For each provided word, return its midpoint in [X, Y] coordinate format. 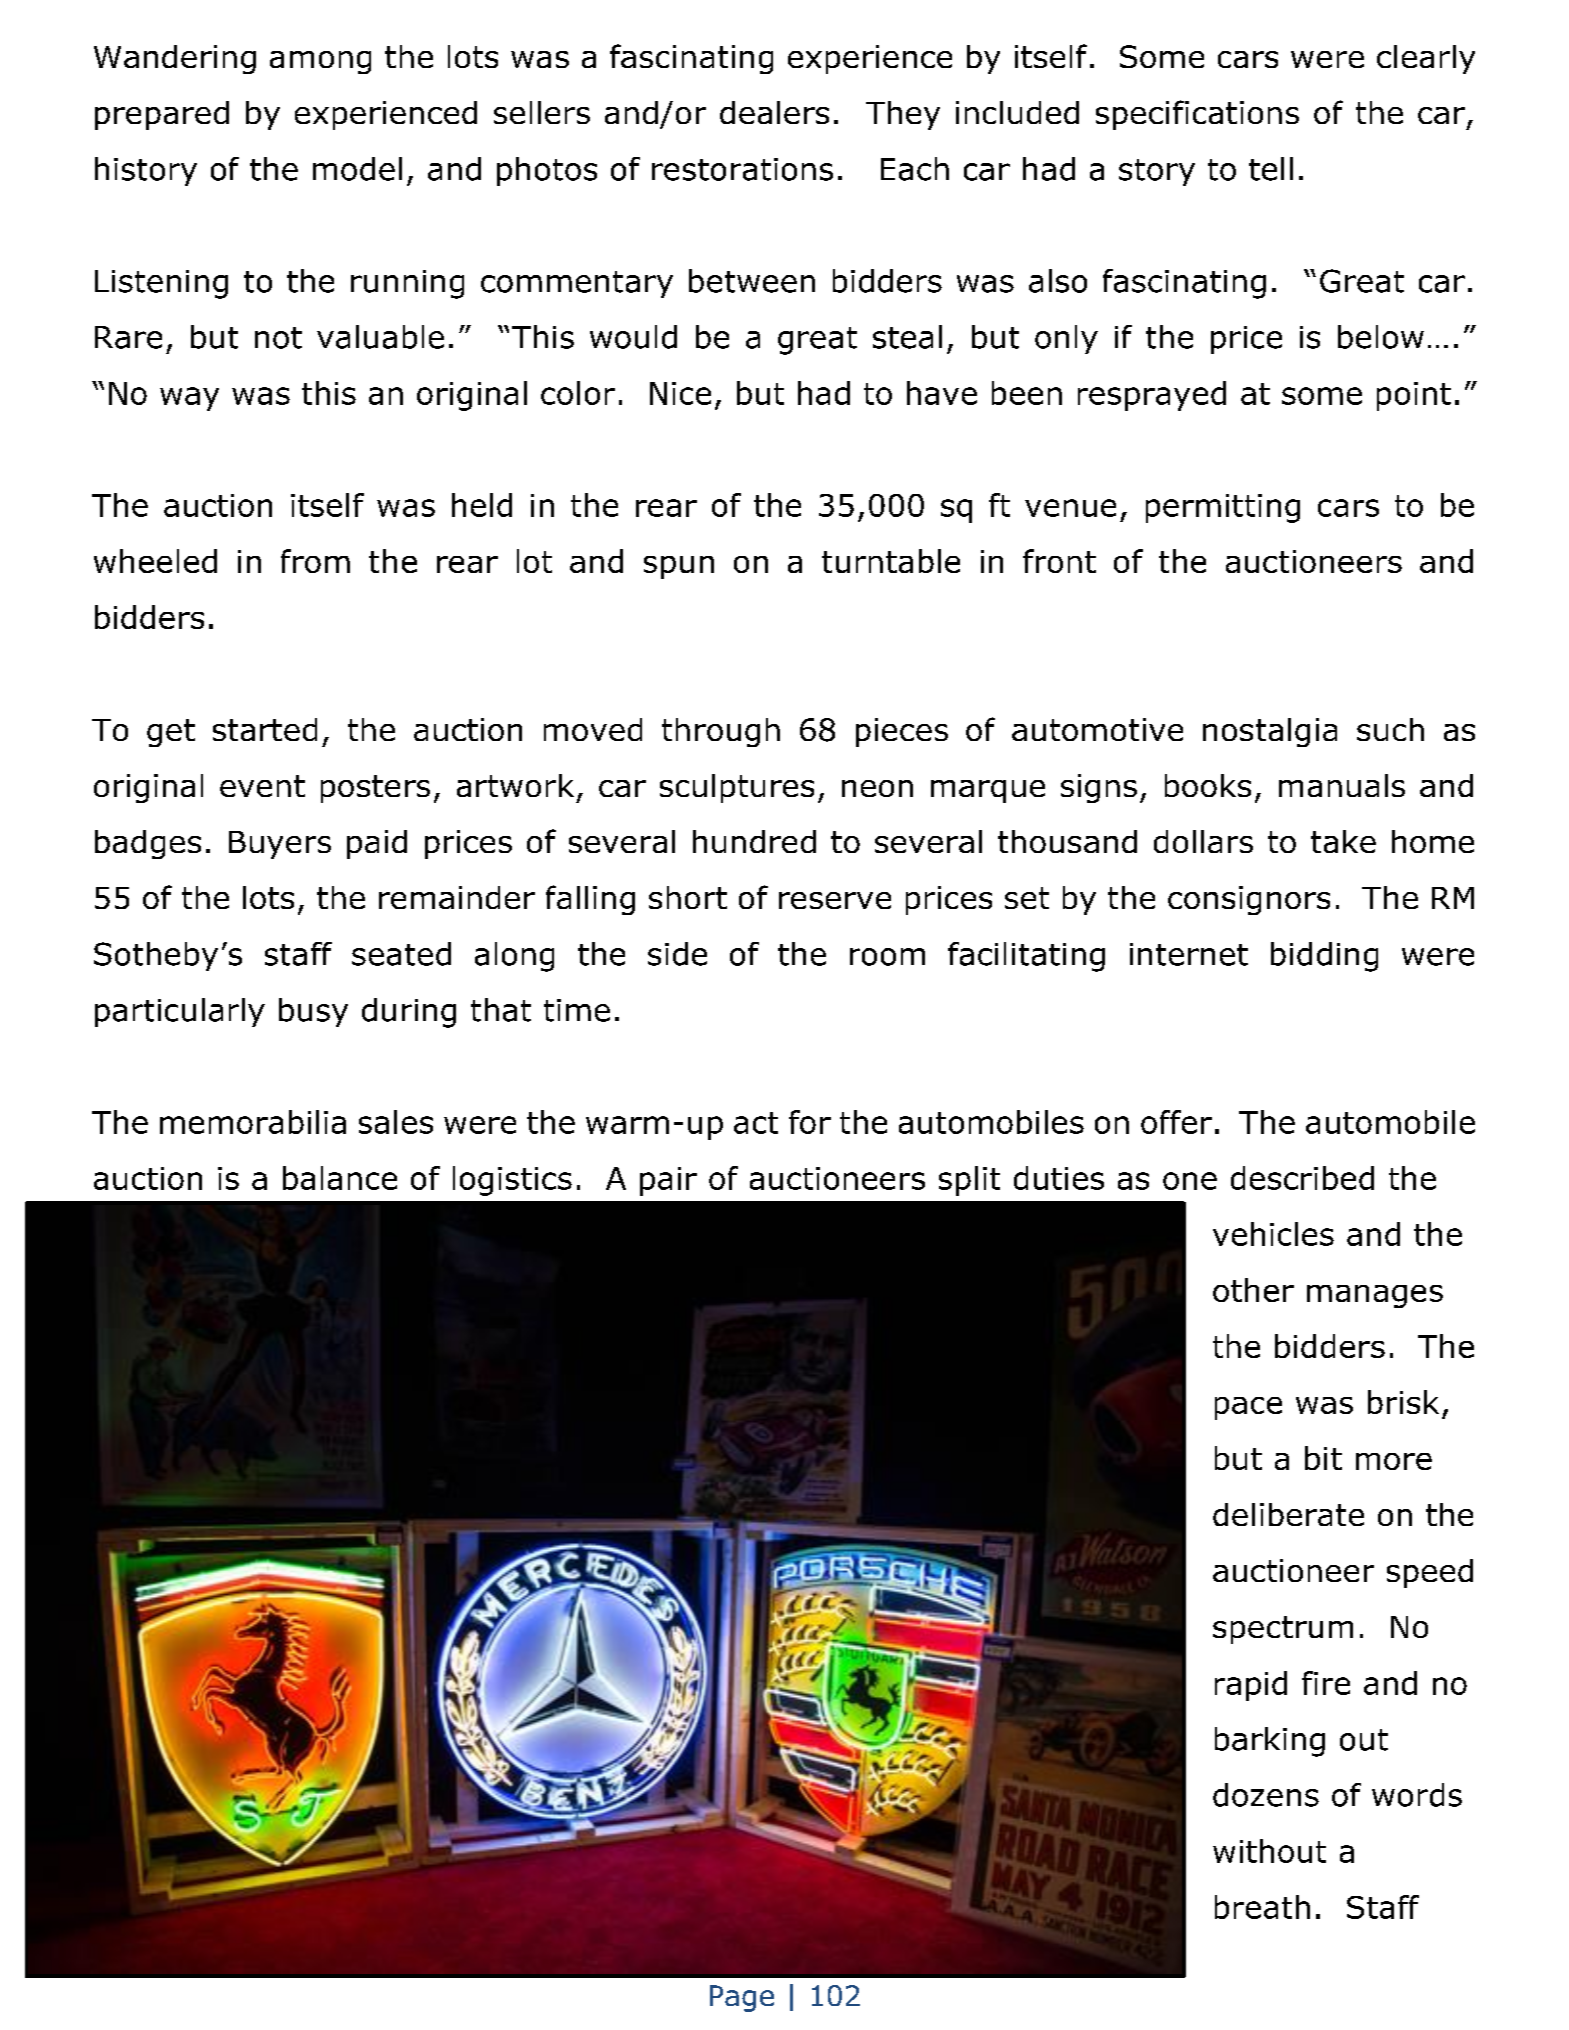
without [1269, 1851]
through [721, 732]
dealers [774, 112]
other [1253, 1290]
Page [742, 1998]
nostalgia [1270, 732]
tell [1271, 169]
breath [1262, 1907]
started [265, 729]
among [320, 62]
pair [668, 1181]
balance [340, 1178]
